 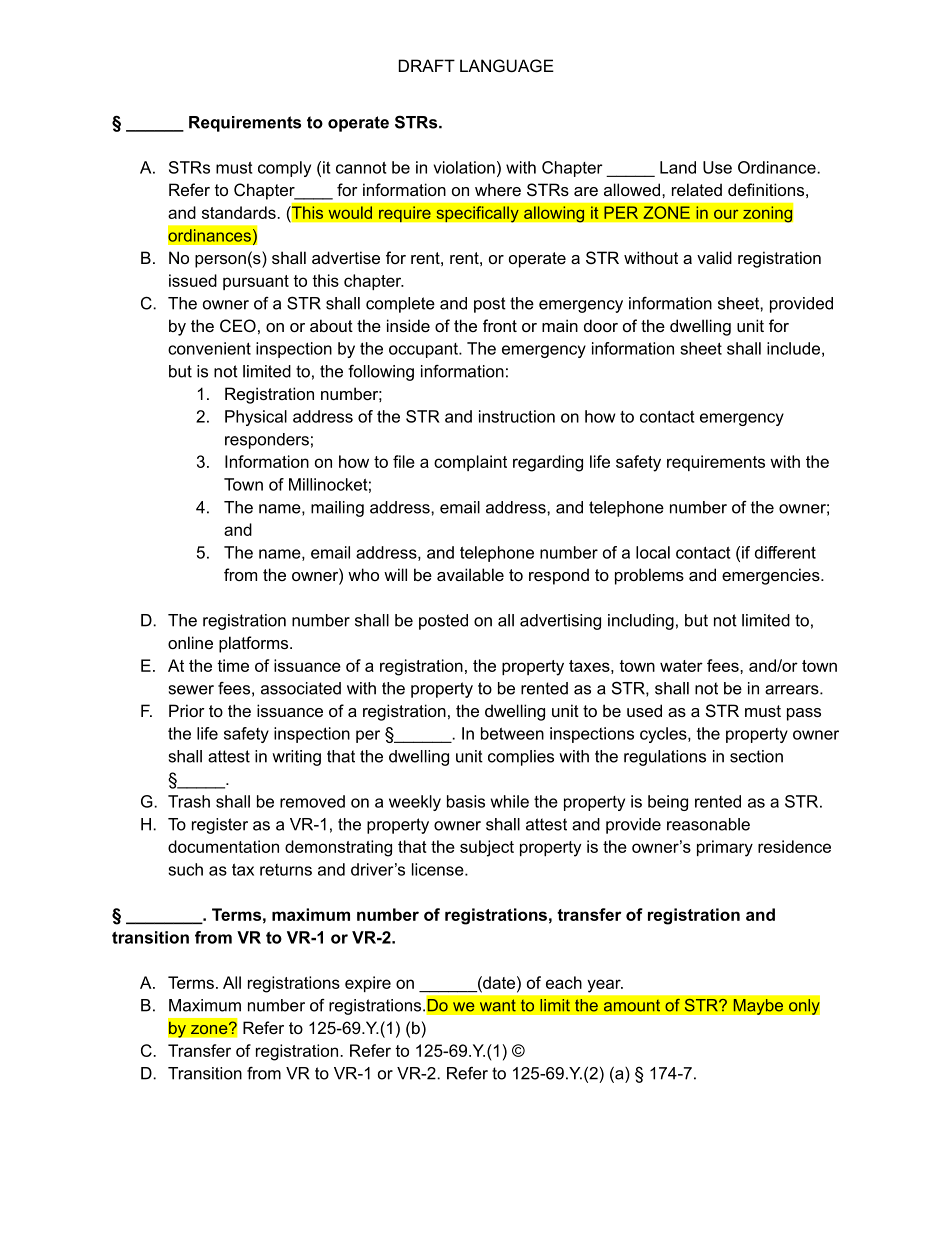 What do you see at coordinates (507, 65) in the screenshot?
I see `LANGUAGE` at bounding box center [507, 65].
